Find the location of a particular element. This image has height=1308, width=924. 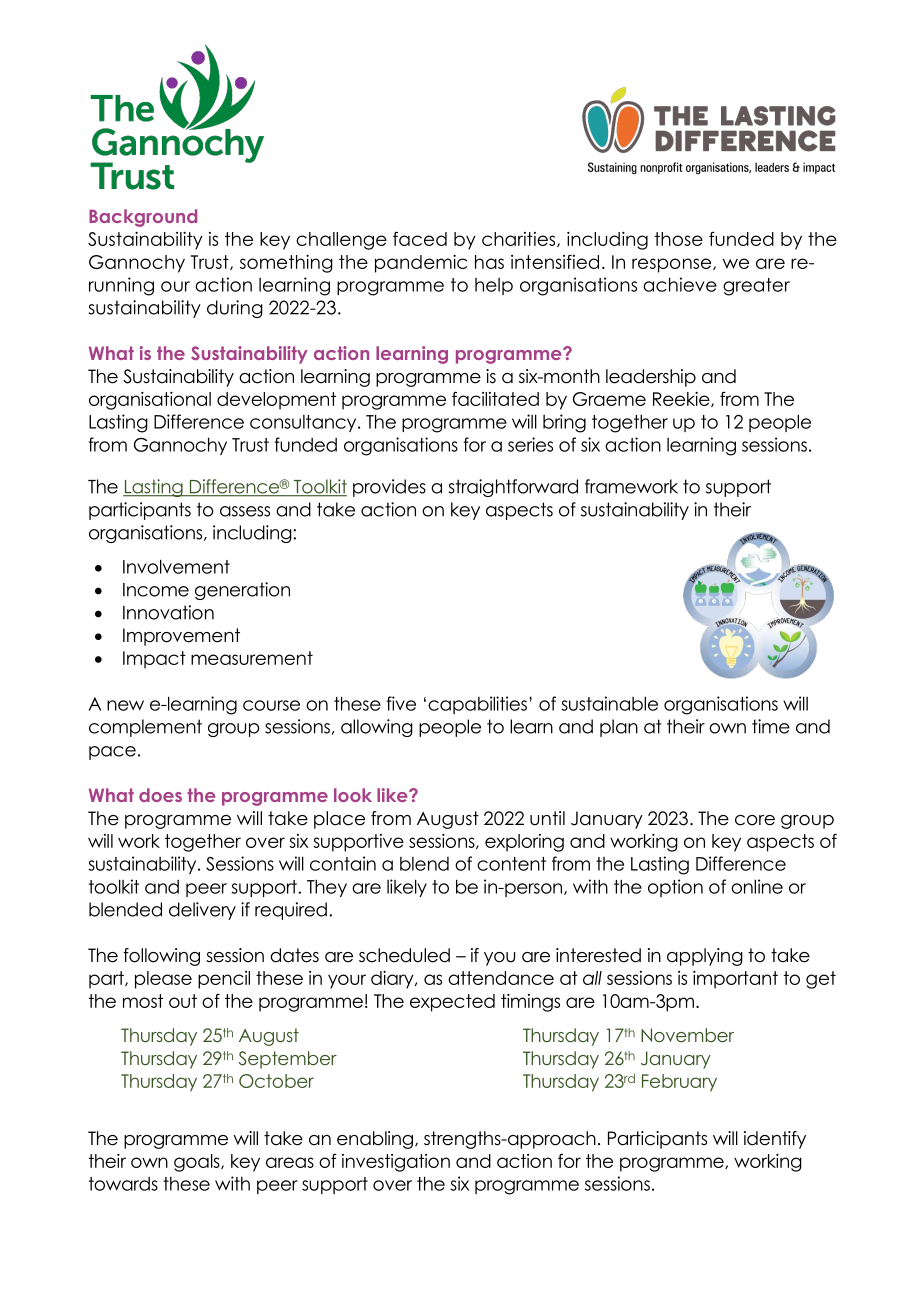

goals is located at coordinates (198, 1163).
